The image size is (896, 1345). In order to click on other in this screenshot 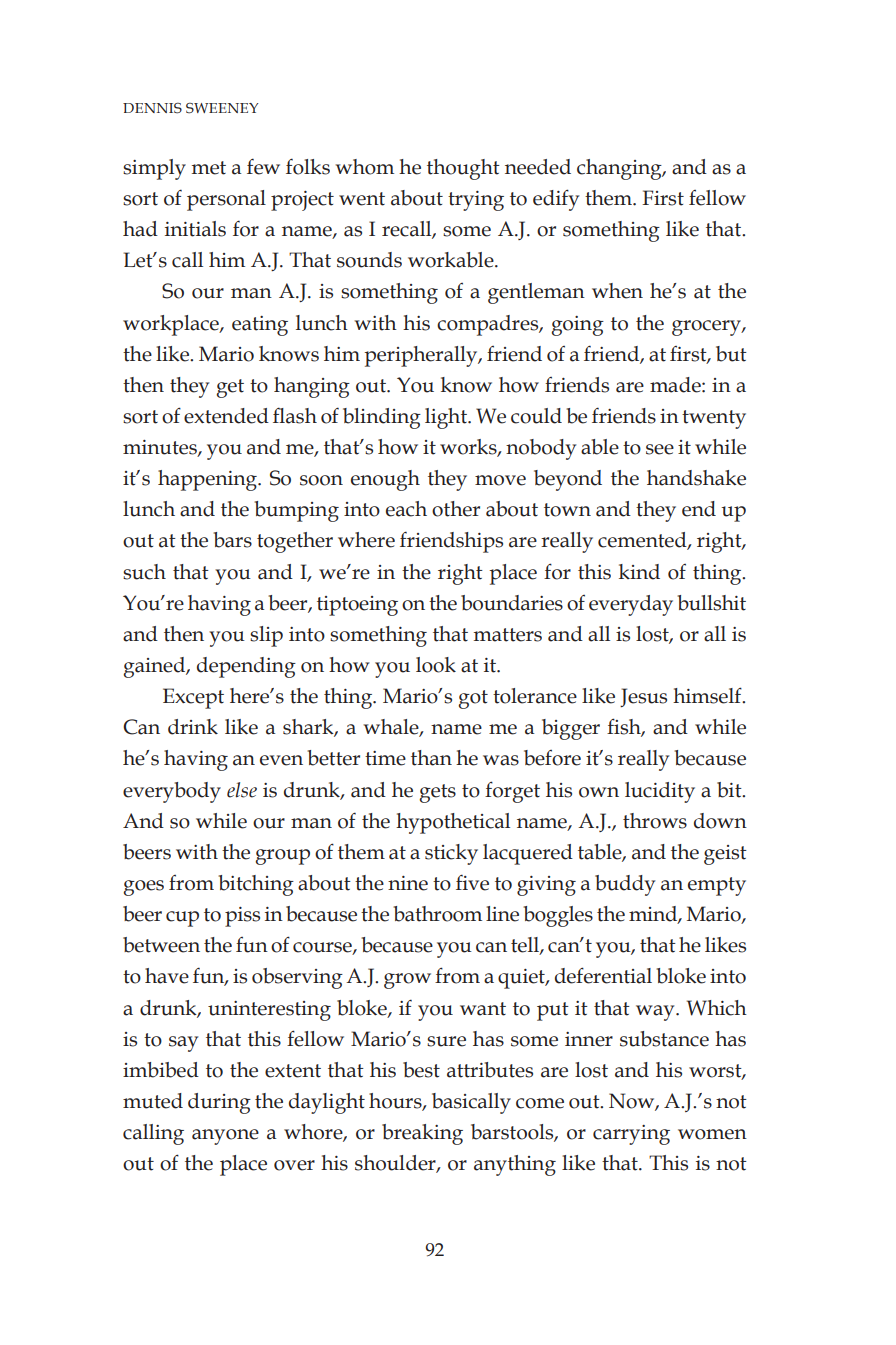, I will do `click(456, 509)`.
